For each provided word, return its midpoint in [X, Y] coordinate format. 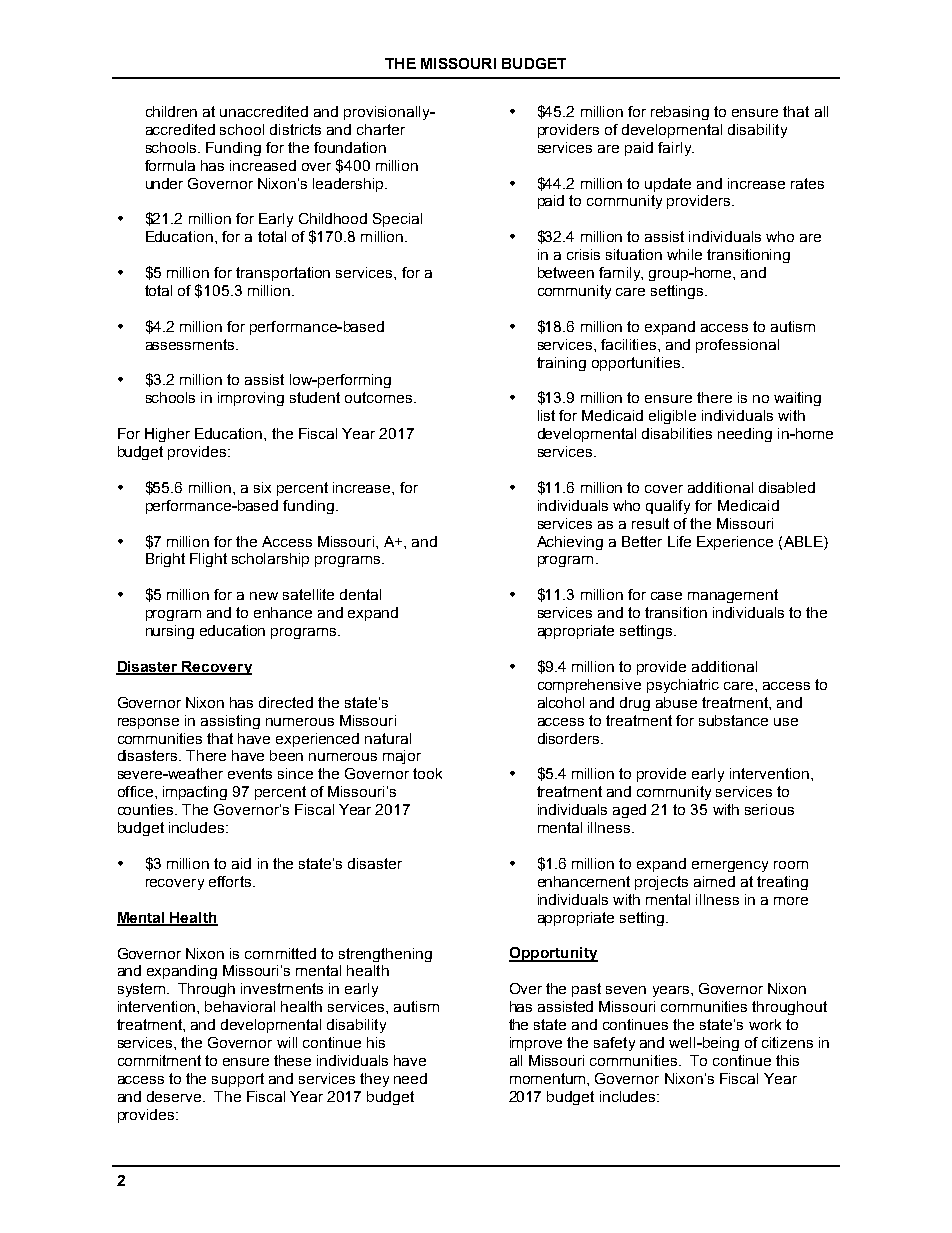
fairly [676, 149]
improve [536, 1044]
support [238, 1080]
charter [381, 129]
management [733, 596]
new [264, 596]
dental [360, 594]
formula [170, 165]
